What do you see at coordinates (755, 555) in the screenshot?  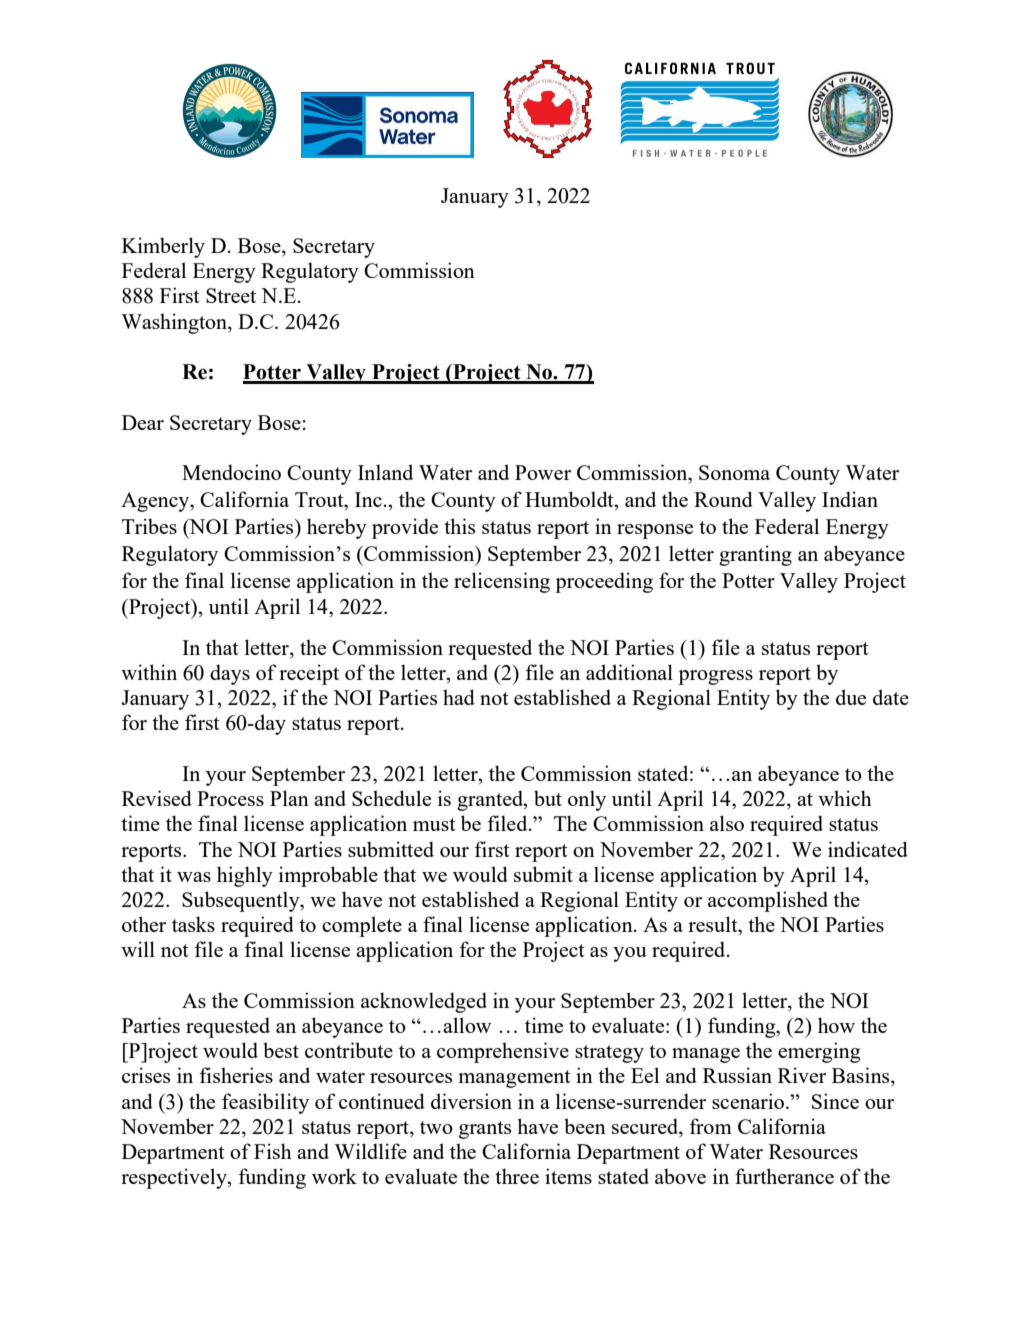 I see `granting` at bounding box center [755, 555].
